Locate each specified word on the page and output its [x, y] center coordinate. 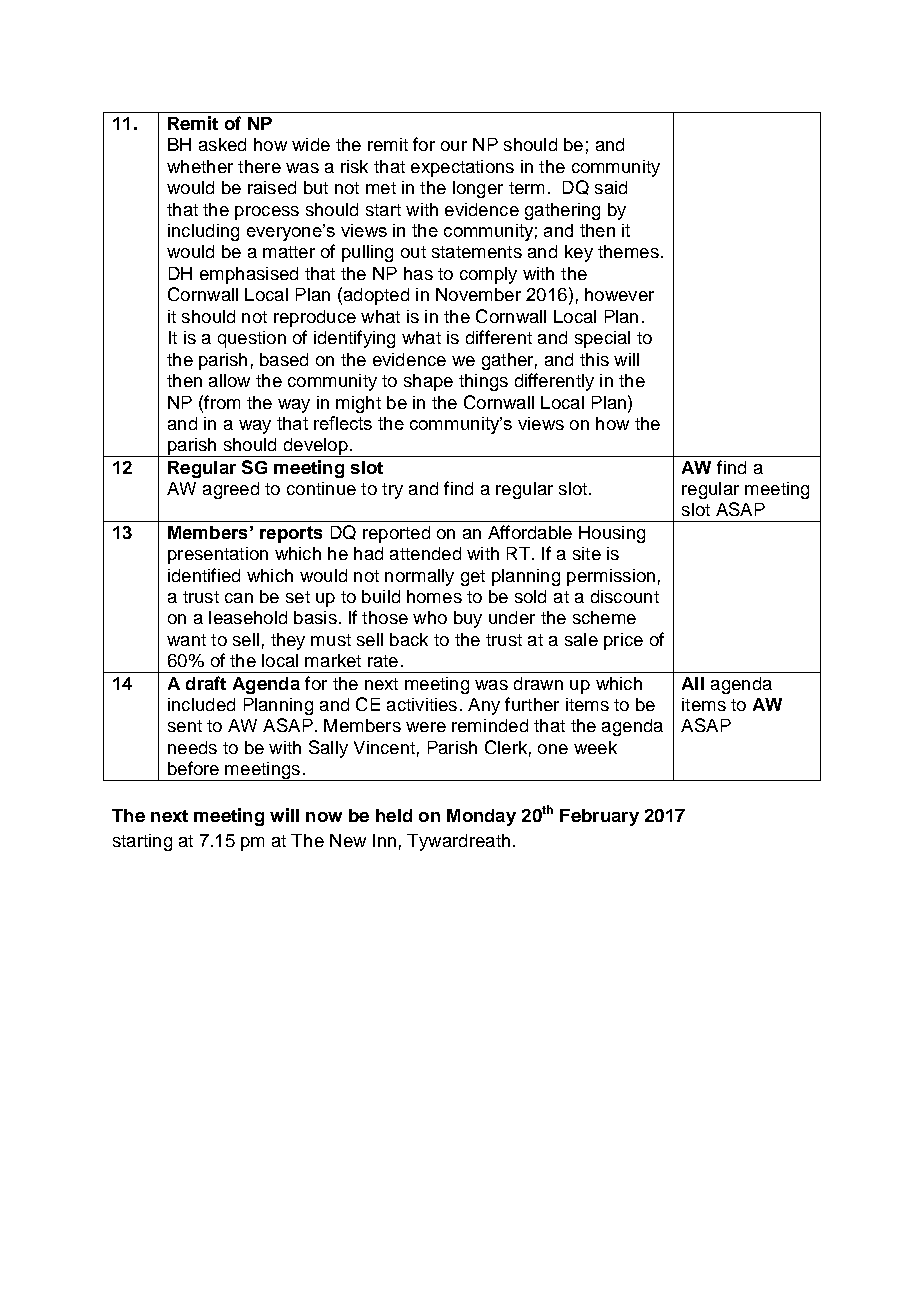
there [259, 166]
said [611, 187]
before [193, 768]
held [394, 815]
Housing [612, 534]
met [381, 188]
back [409, 639]
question [252, 339]
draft [206, 683]
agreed [231, 490]
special [602, 339]
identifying [354, 339]
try [392, 491]
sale [581, 639]
